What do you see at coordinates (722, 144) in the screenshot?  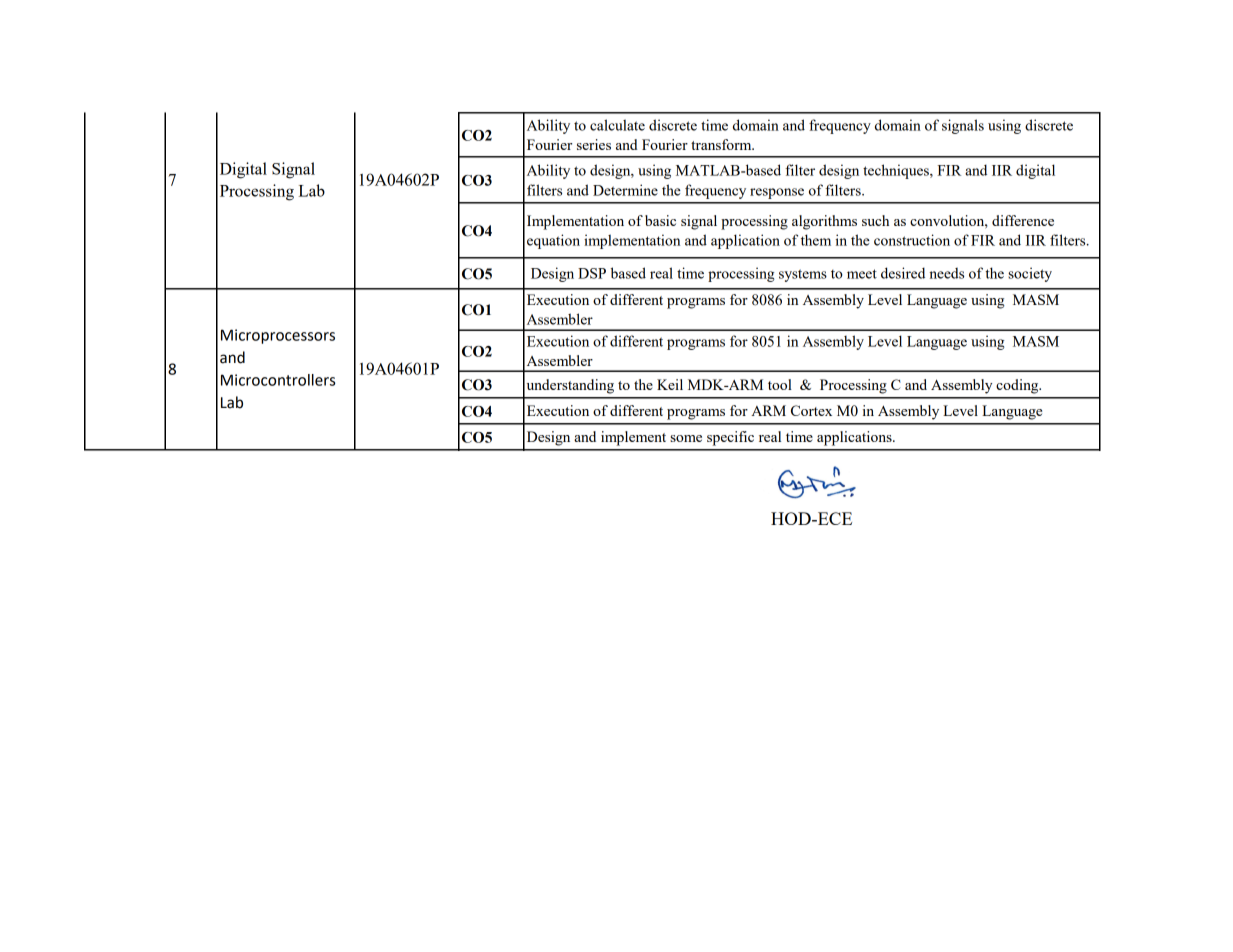 I see `transform` at bounding box center [722, 144].
